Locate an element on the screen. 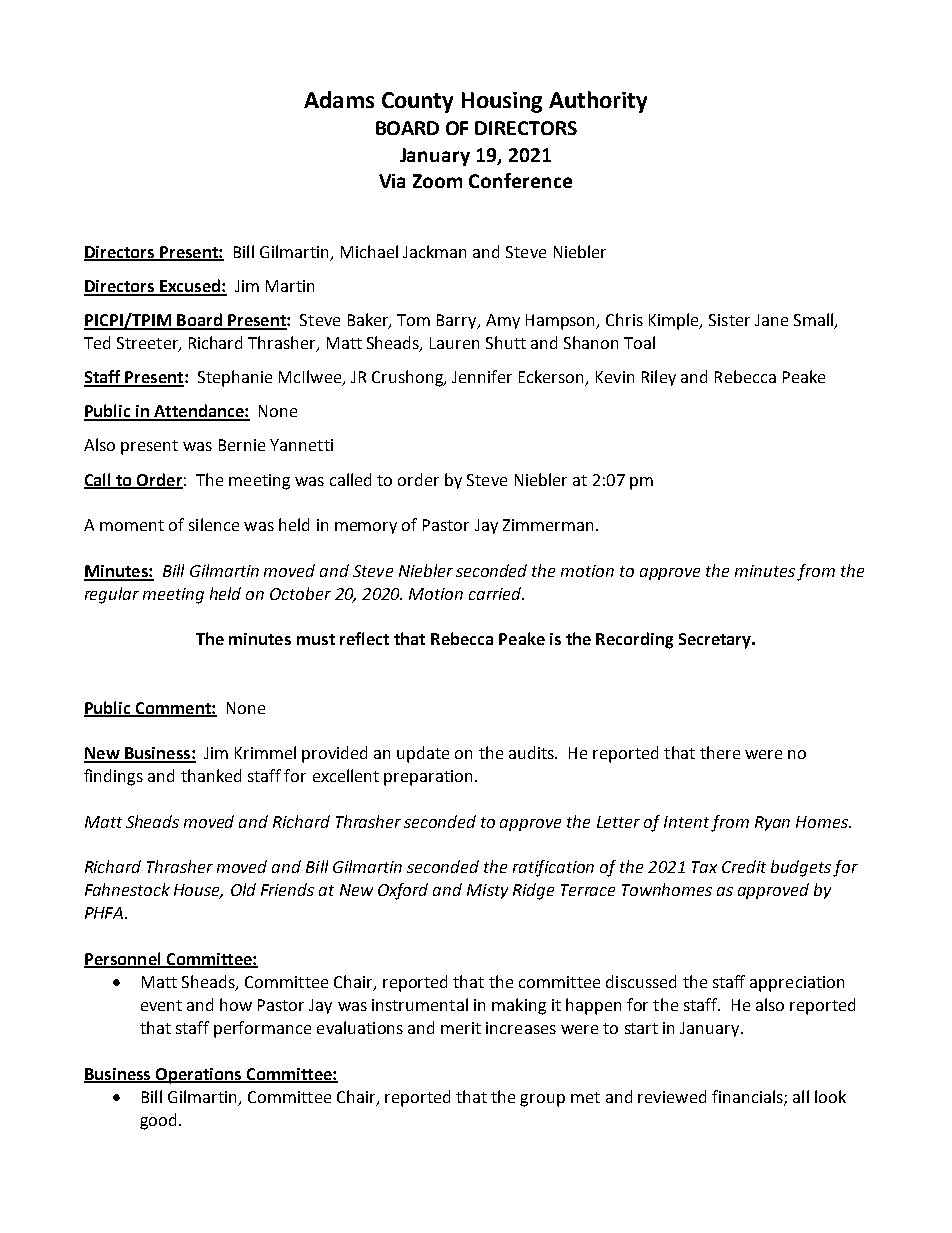 The image size is (952, 1233). Housing is located at coordinates (502, 102).
